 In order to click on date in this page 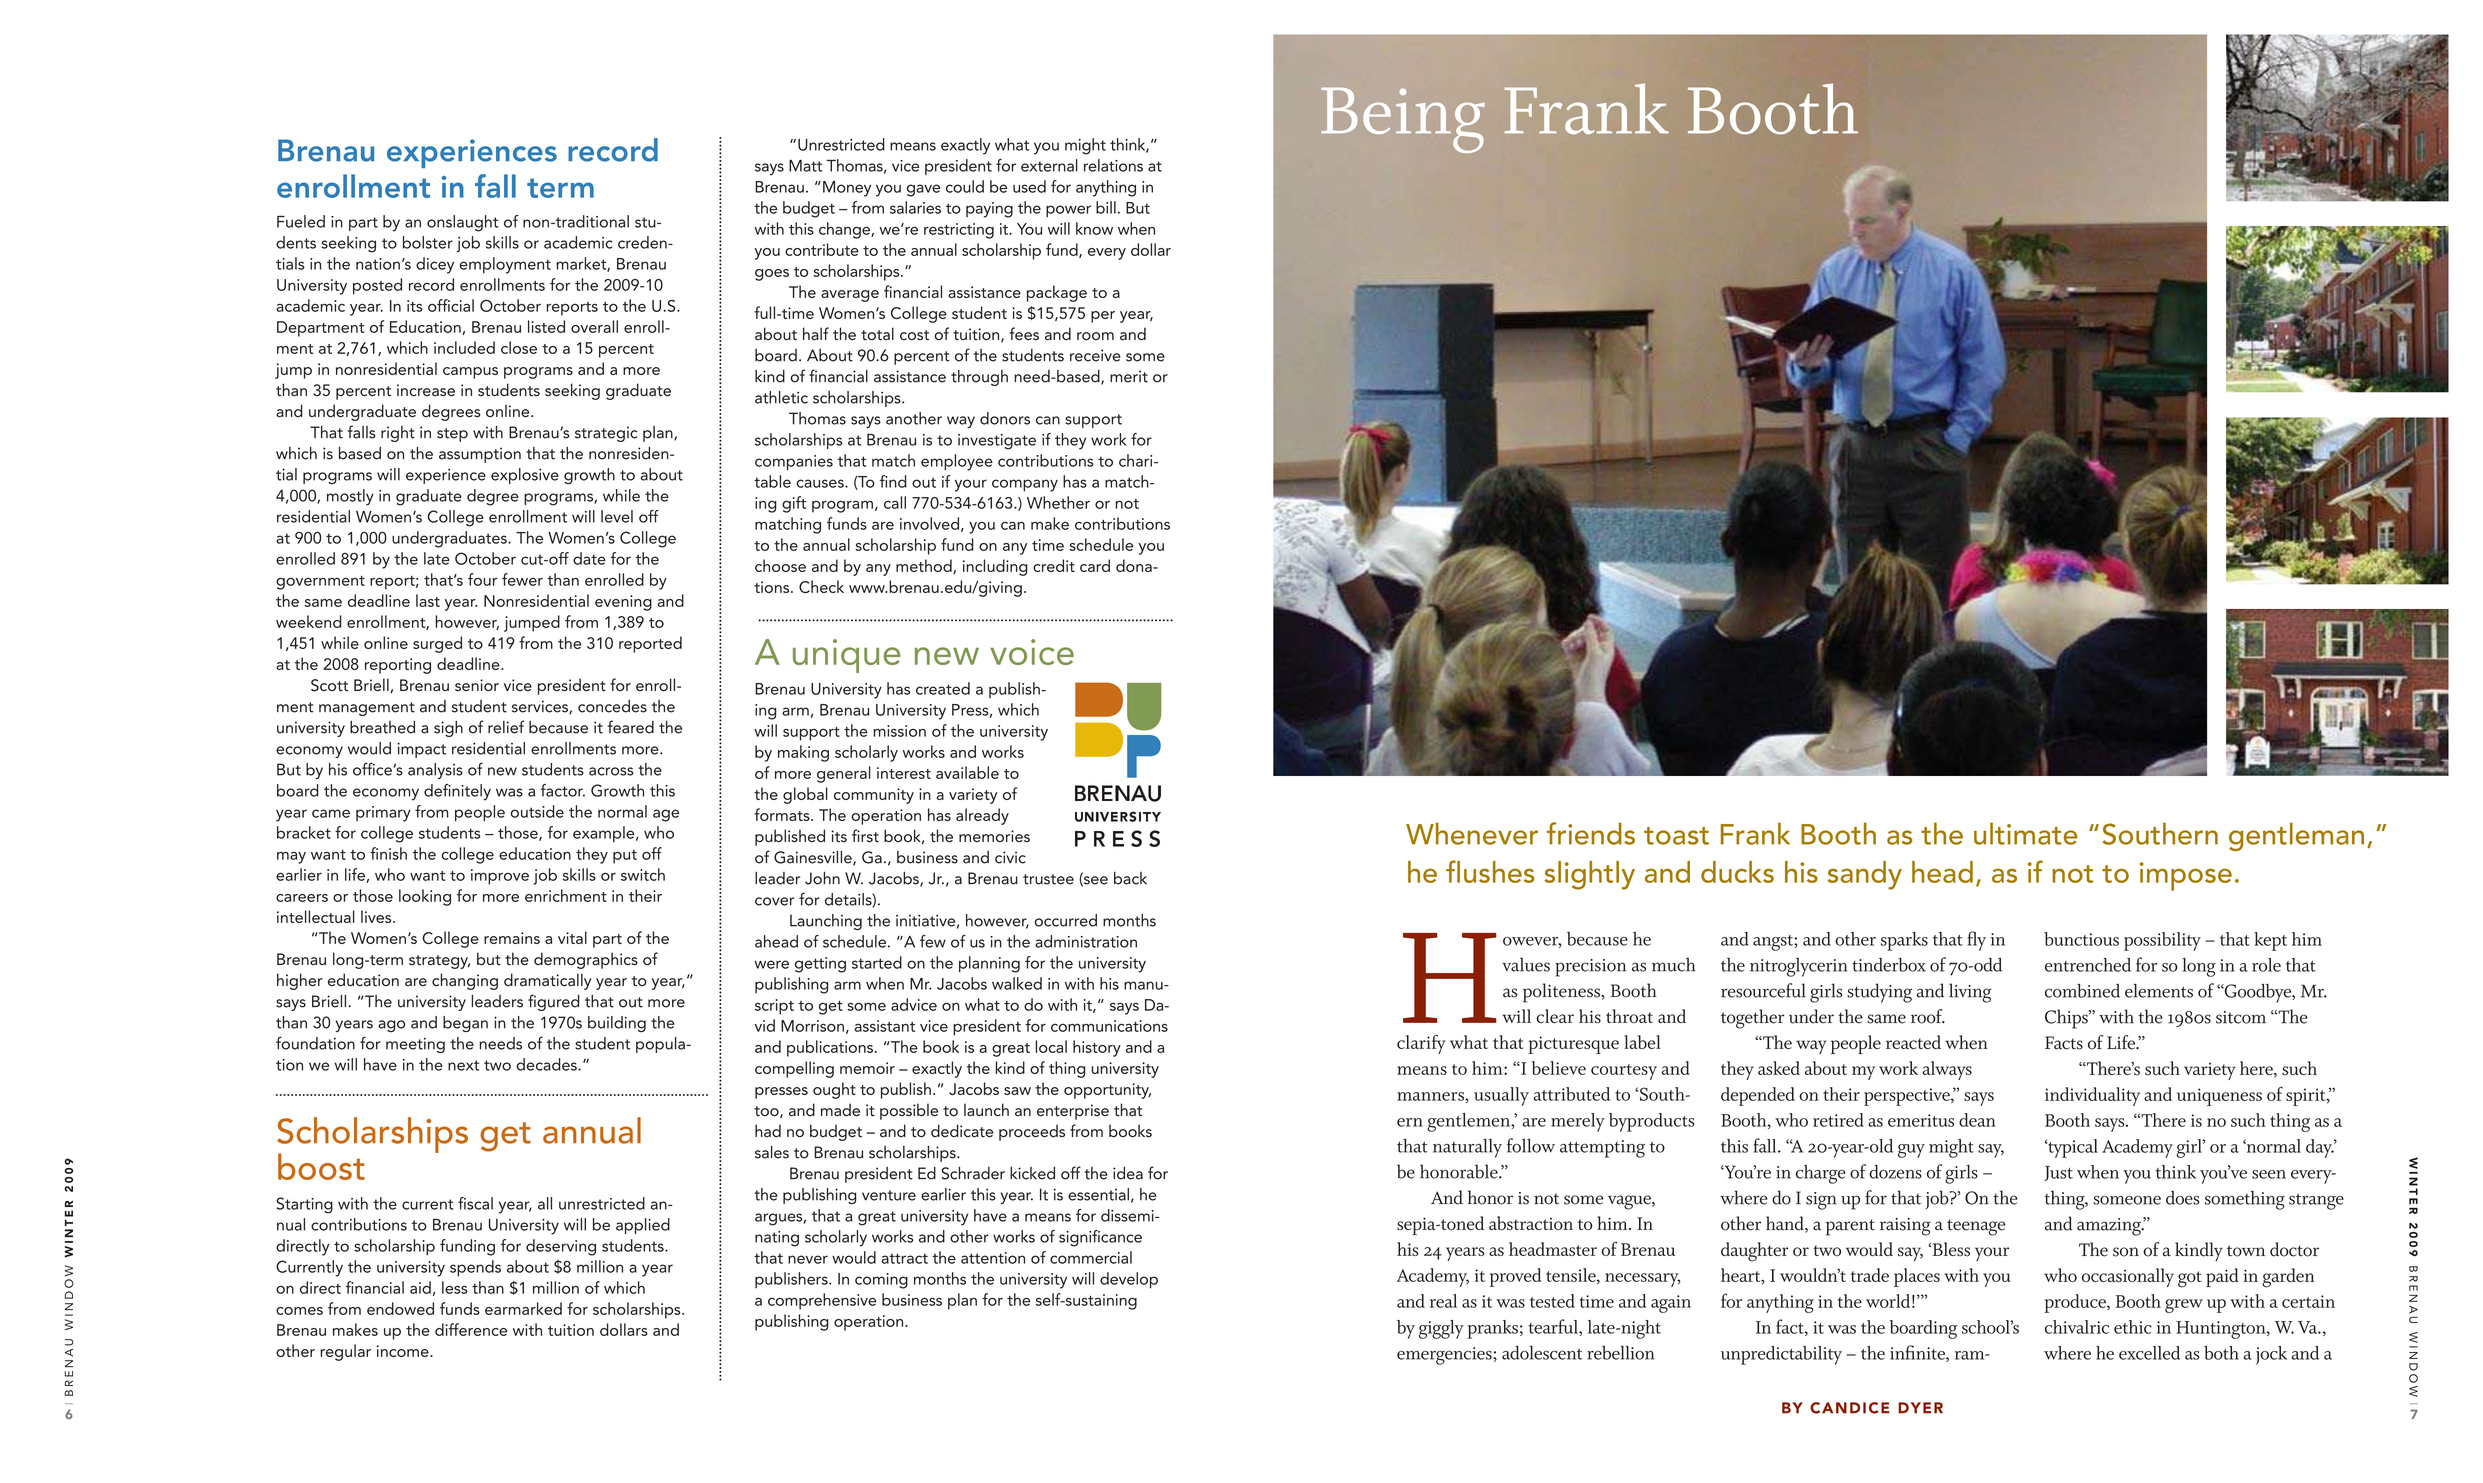, I will do `click(589, 558)`.
